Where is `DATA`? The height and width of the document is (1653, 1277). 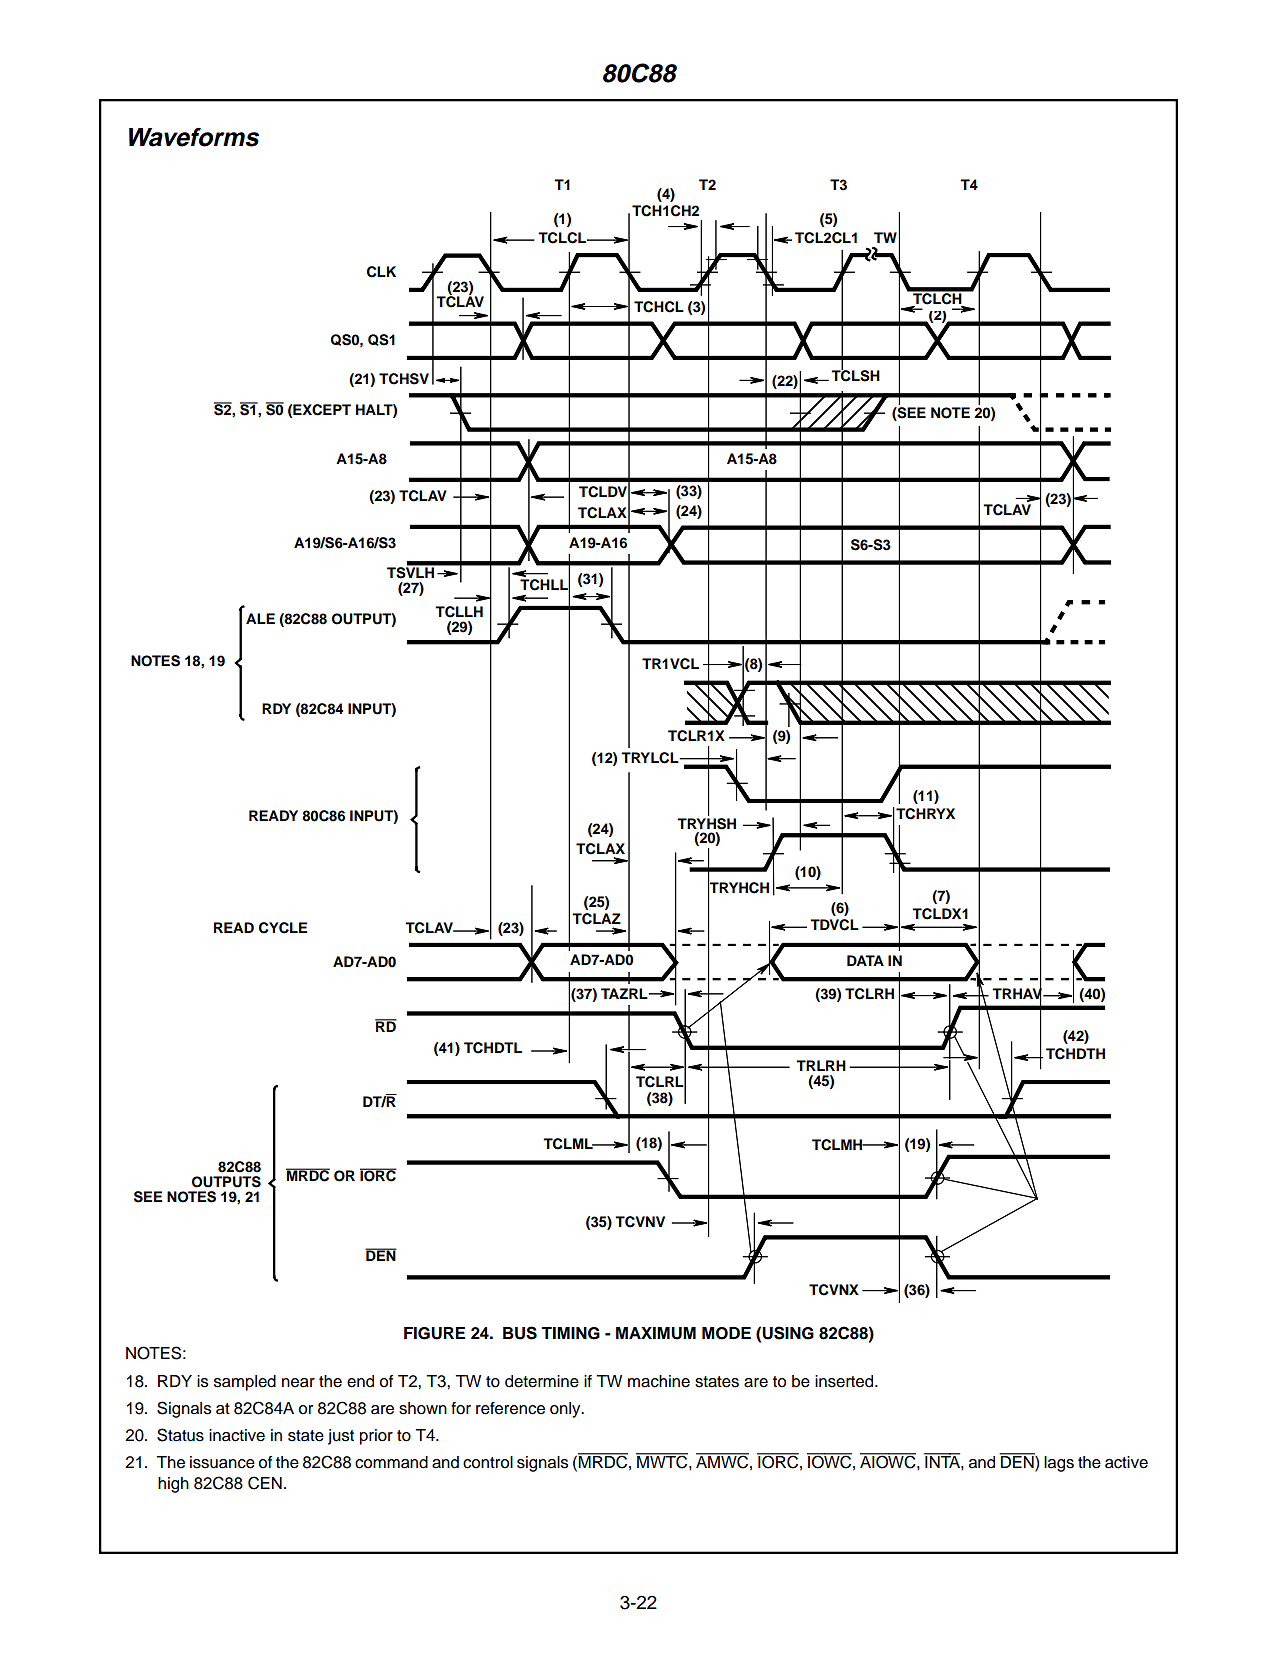 DATA is located at coordinates (865, 960).
